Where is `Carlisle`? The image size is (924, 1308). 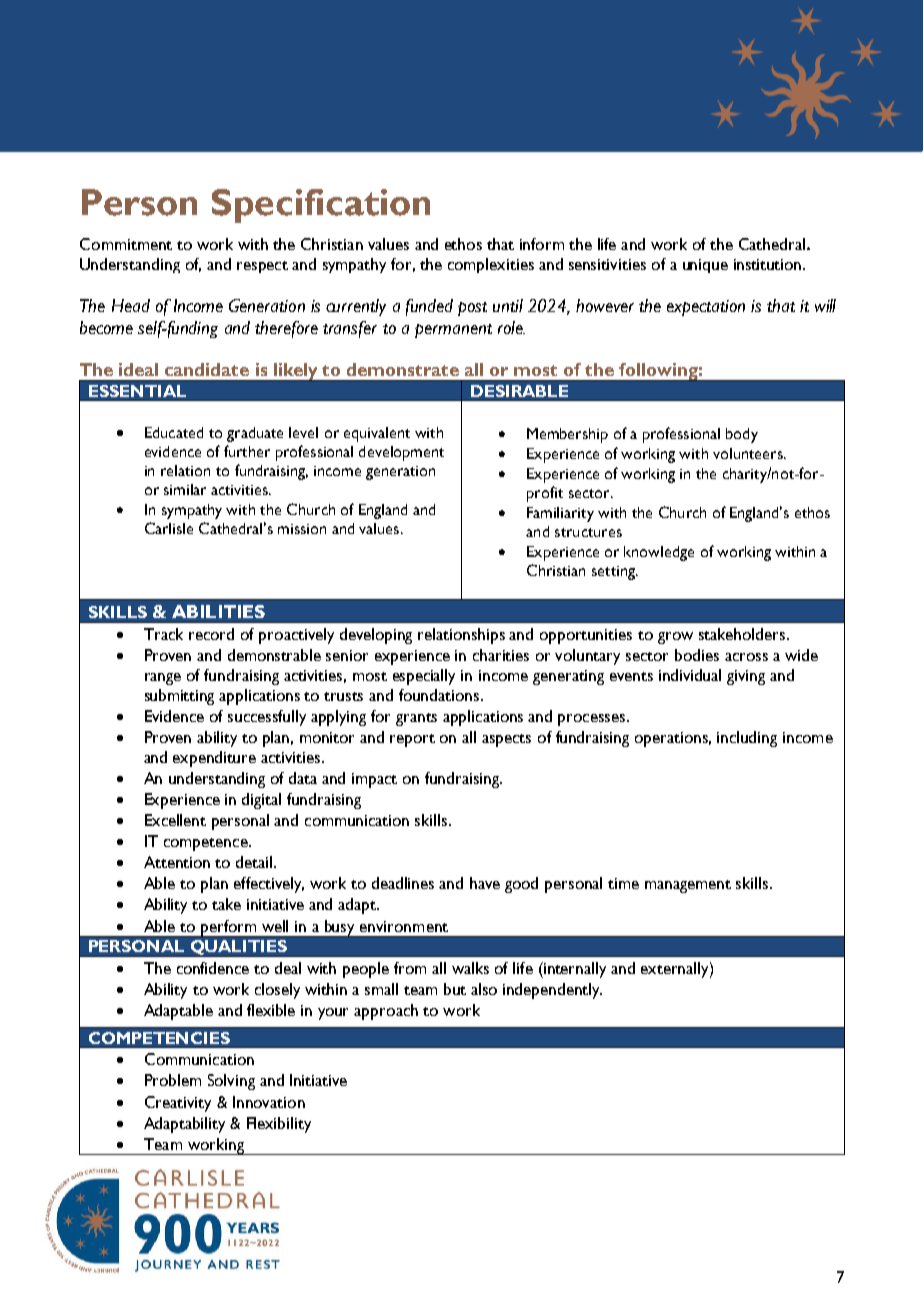
Carlisle is located at coordinates (169, 528).
